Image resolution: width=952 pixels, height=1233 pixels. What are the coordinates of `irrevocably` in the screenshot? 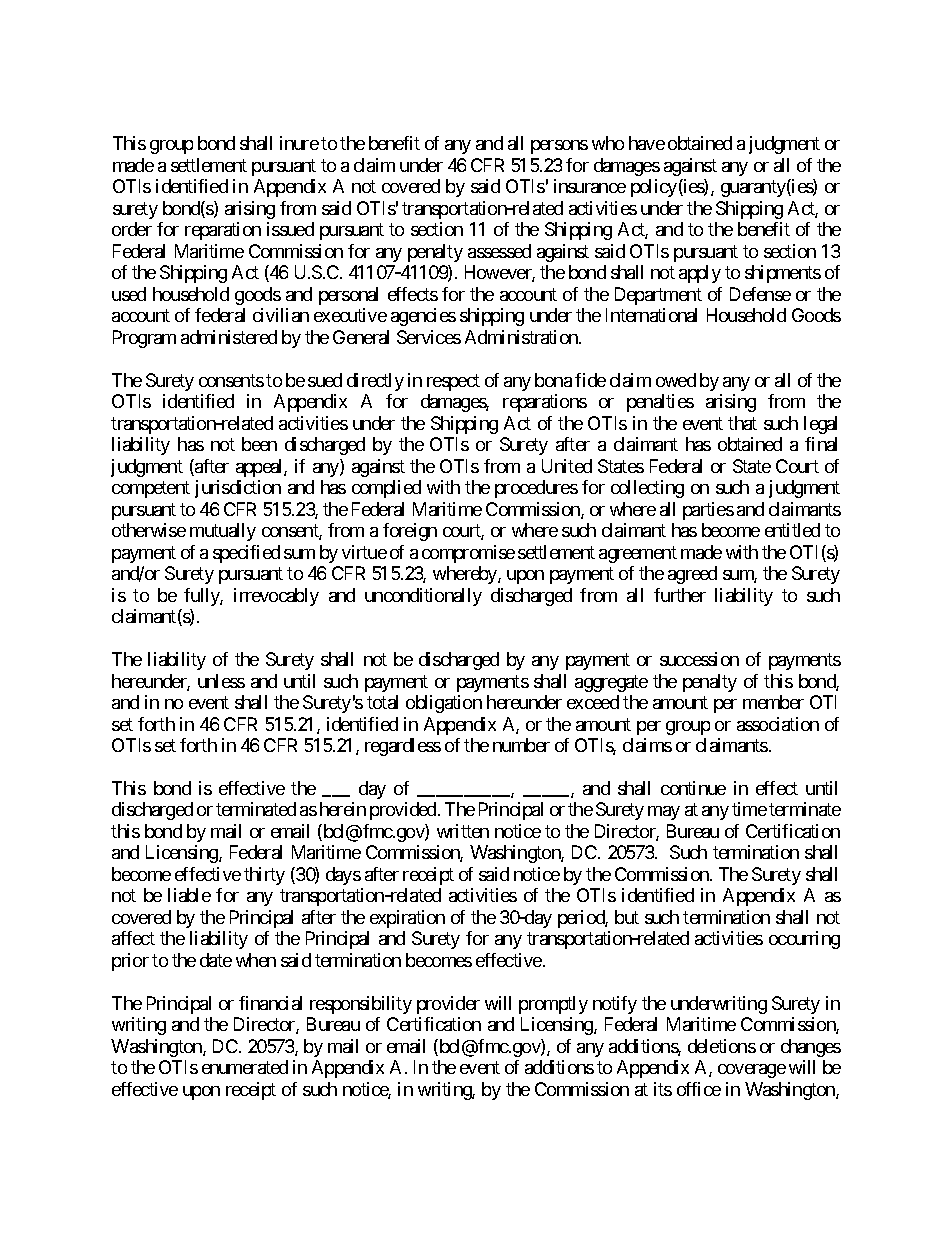 It's located at (276, 597).
